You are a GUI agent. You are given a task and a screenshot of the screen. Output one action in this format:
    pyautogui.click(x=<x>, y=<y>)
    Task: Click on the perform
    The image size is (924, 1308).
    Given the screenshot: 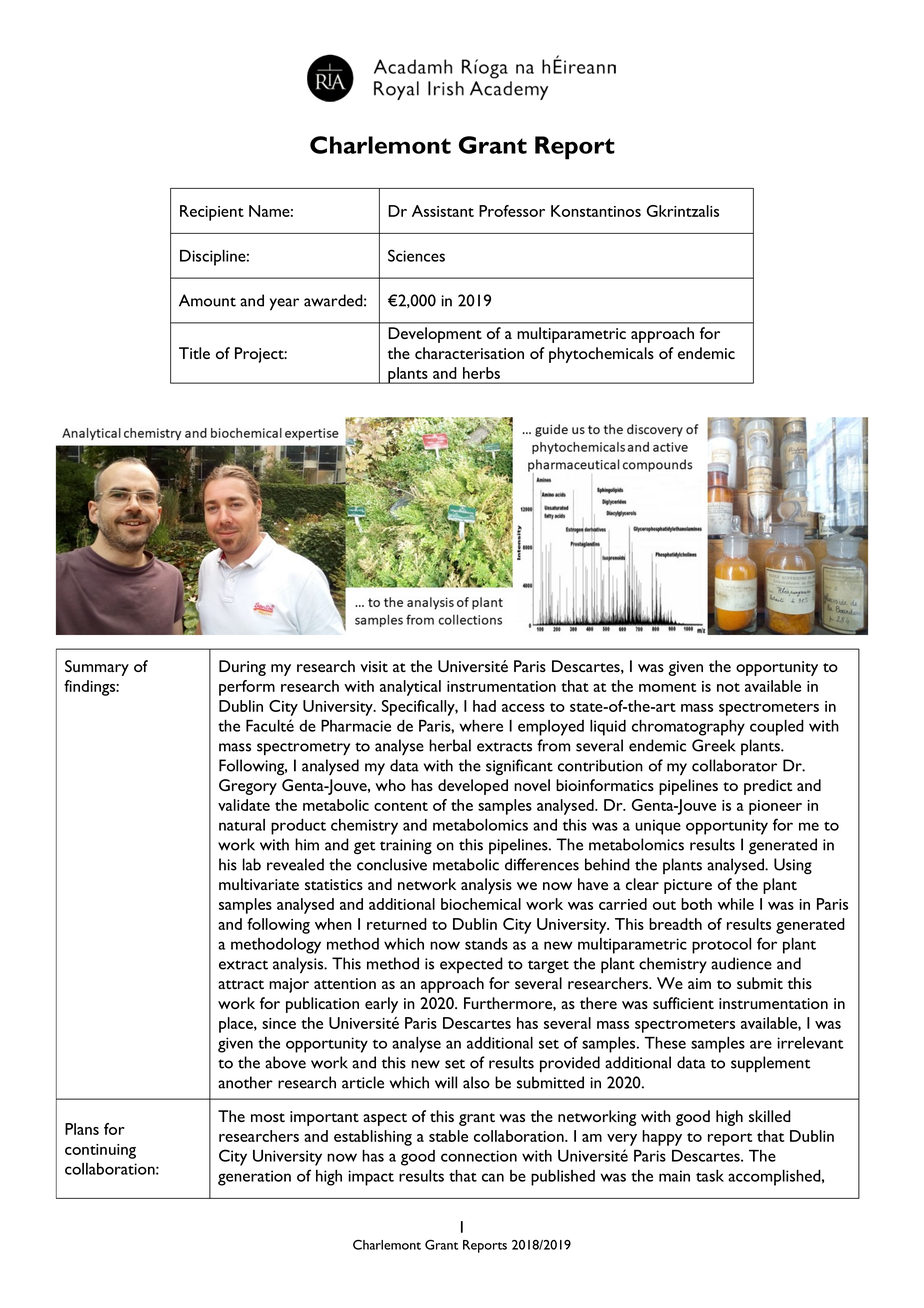 What is the action you would take?
    pyautogui.click(x=247, y=688)
